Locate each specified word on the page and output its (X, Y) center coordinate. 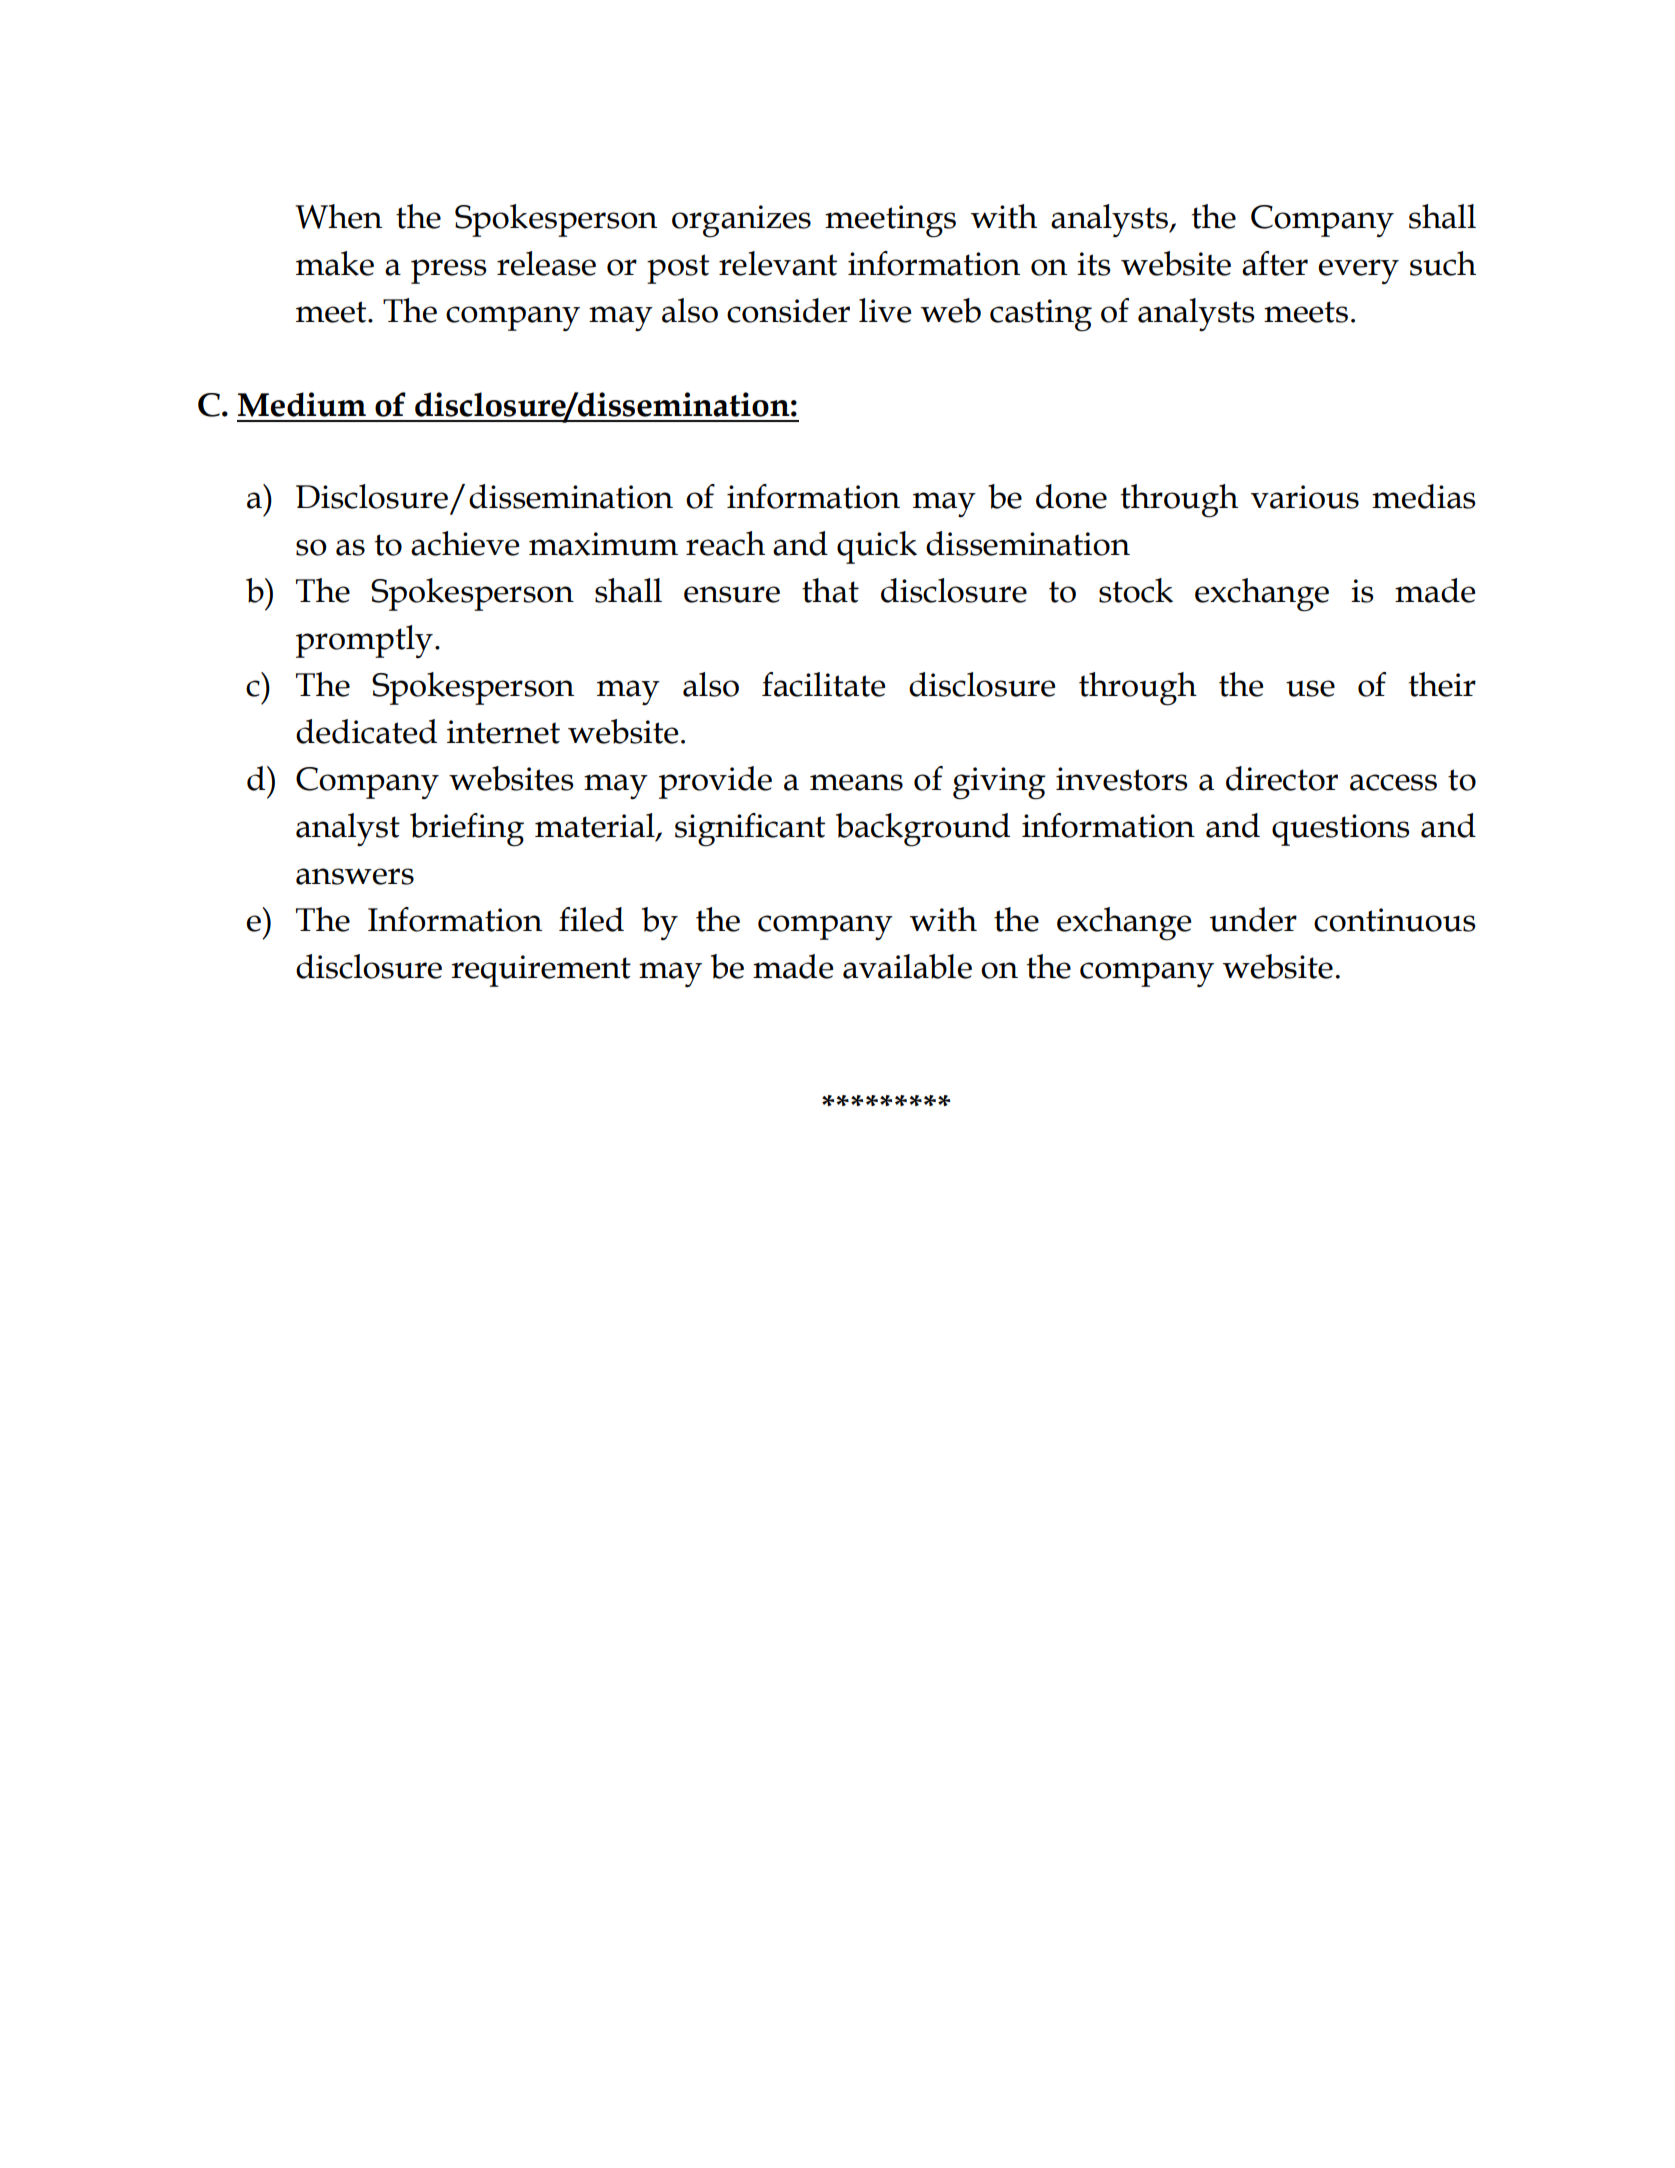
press (449, 271)
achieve (465, 543)
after (1275, 263)
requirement (541, 971)
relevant (778, 263)
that (830, 590)
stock (1136, 590)
